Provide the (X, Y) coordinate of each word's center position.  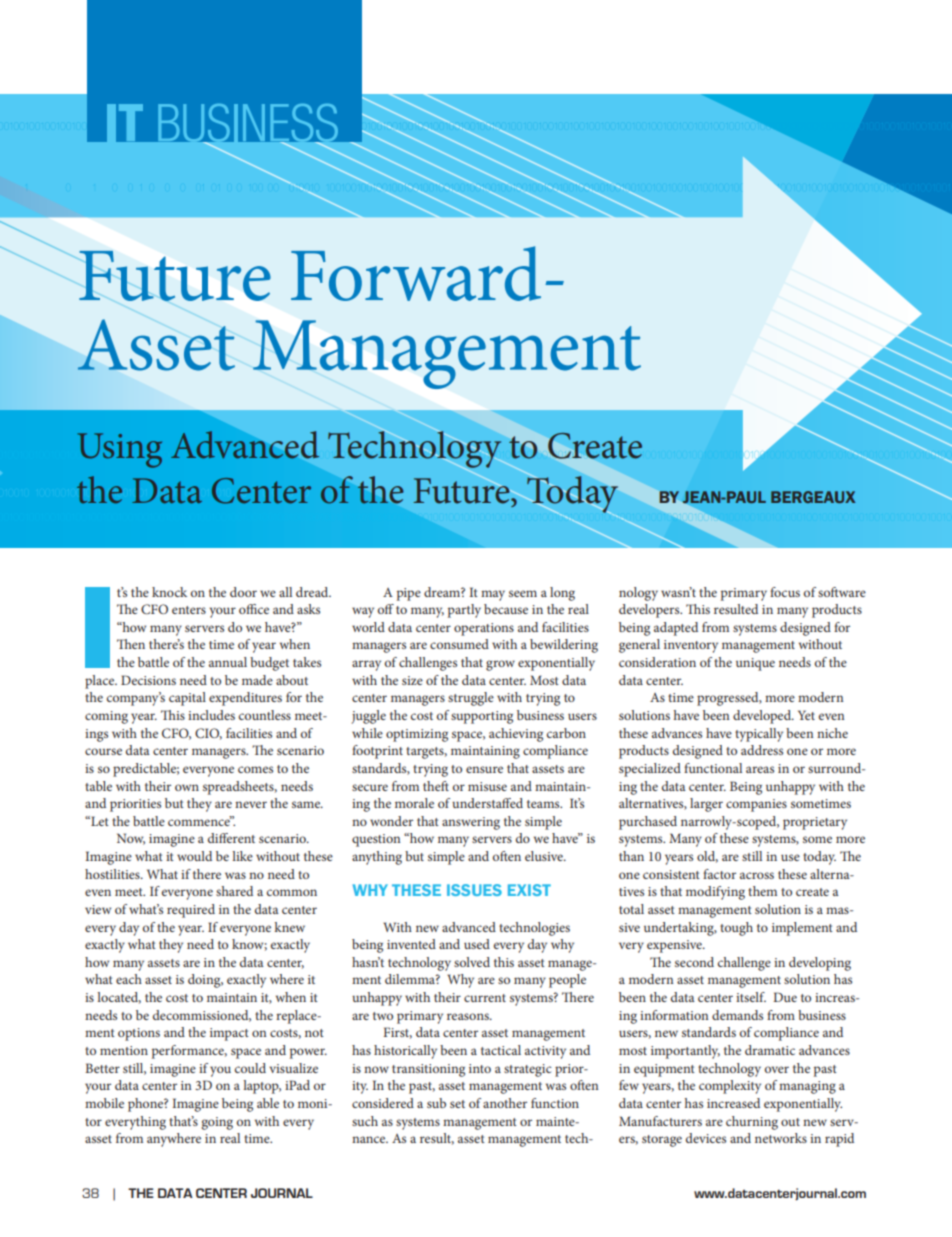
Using (120, 450)
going (217, 1123)
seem (523, 593)
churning (752, 1123)
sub (436, 1103)
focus (785, 592)
